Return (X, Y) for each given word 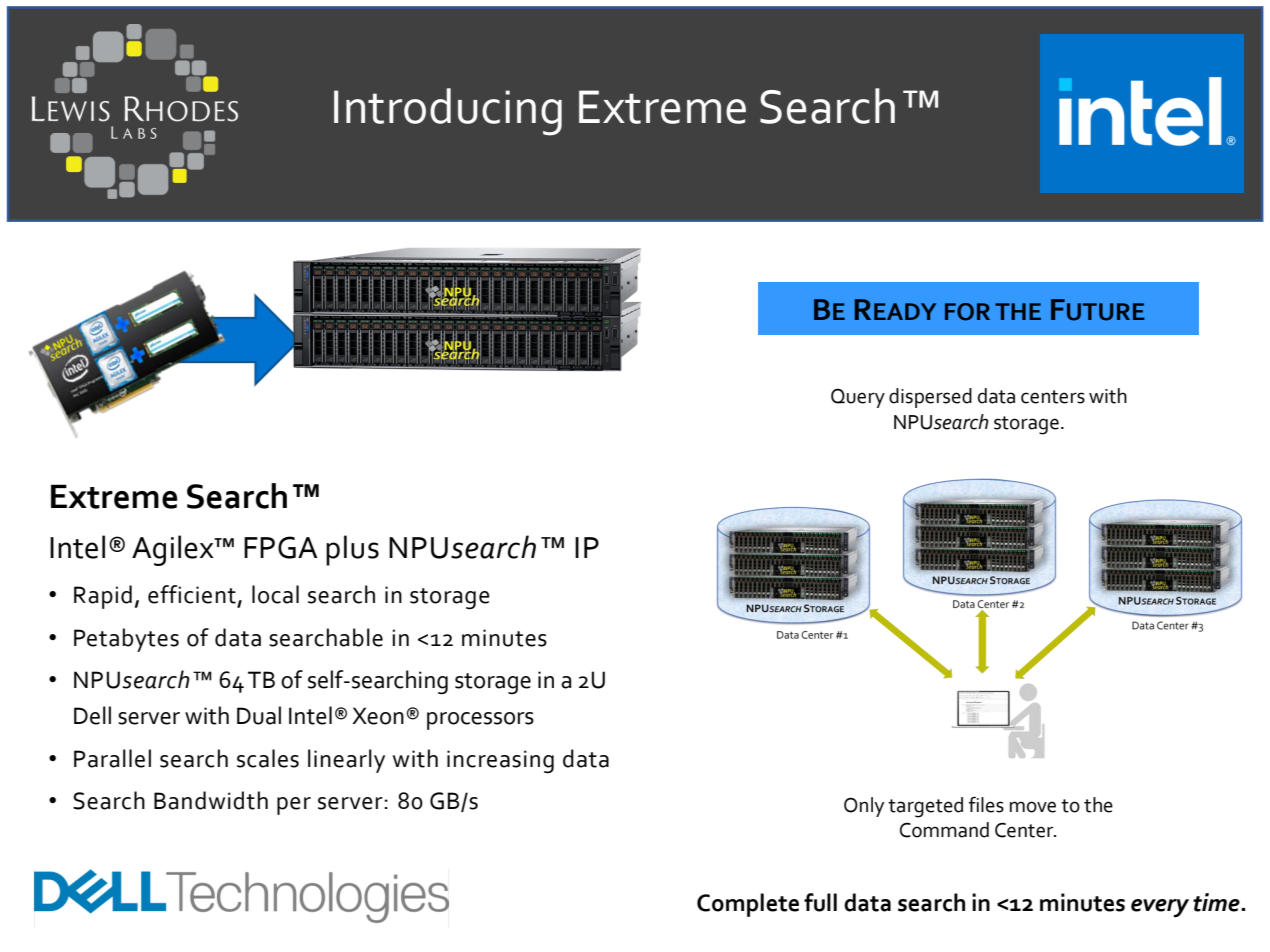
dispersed (930, 398)
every (1160, 908)
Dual (259, 715)
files (986, 804)
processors (480, 721)
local (275, 594)
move (1033, 807)
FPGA (281, 547)
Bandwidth (211, 800)
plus (352, 550)
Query (858, 398)
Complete (748, 905)
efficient (192, 594)
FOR (967, 312)
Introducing (448, 112)
